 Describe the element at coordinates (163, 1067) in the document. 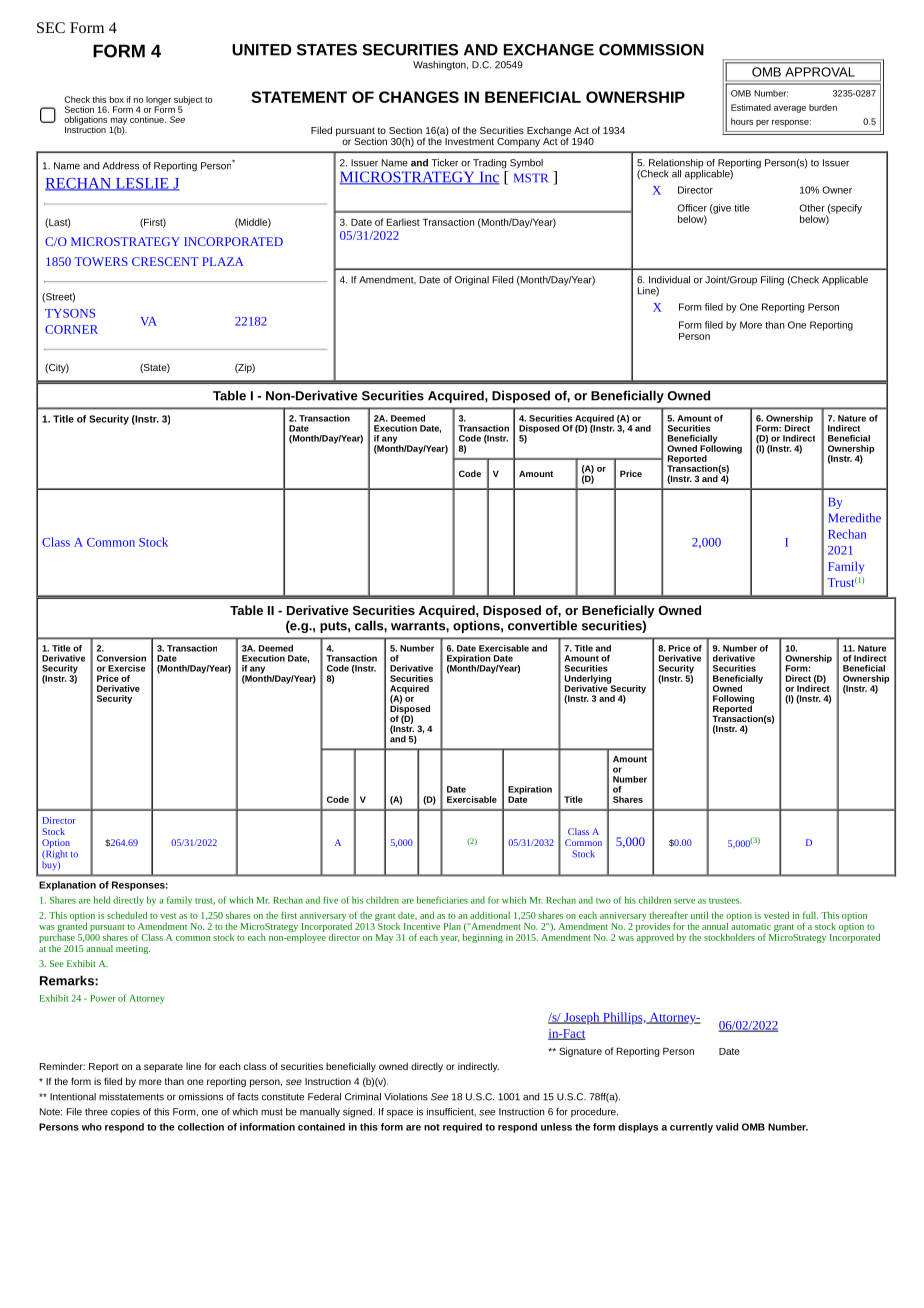

I see `separate` at that location.
